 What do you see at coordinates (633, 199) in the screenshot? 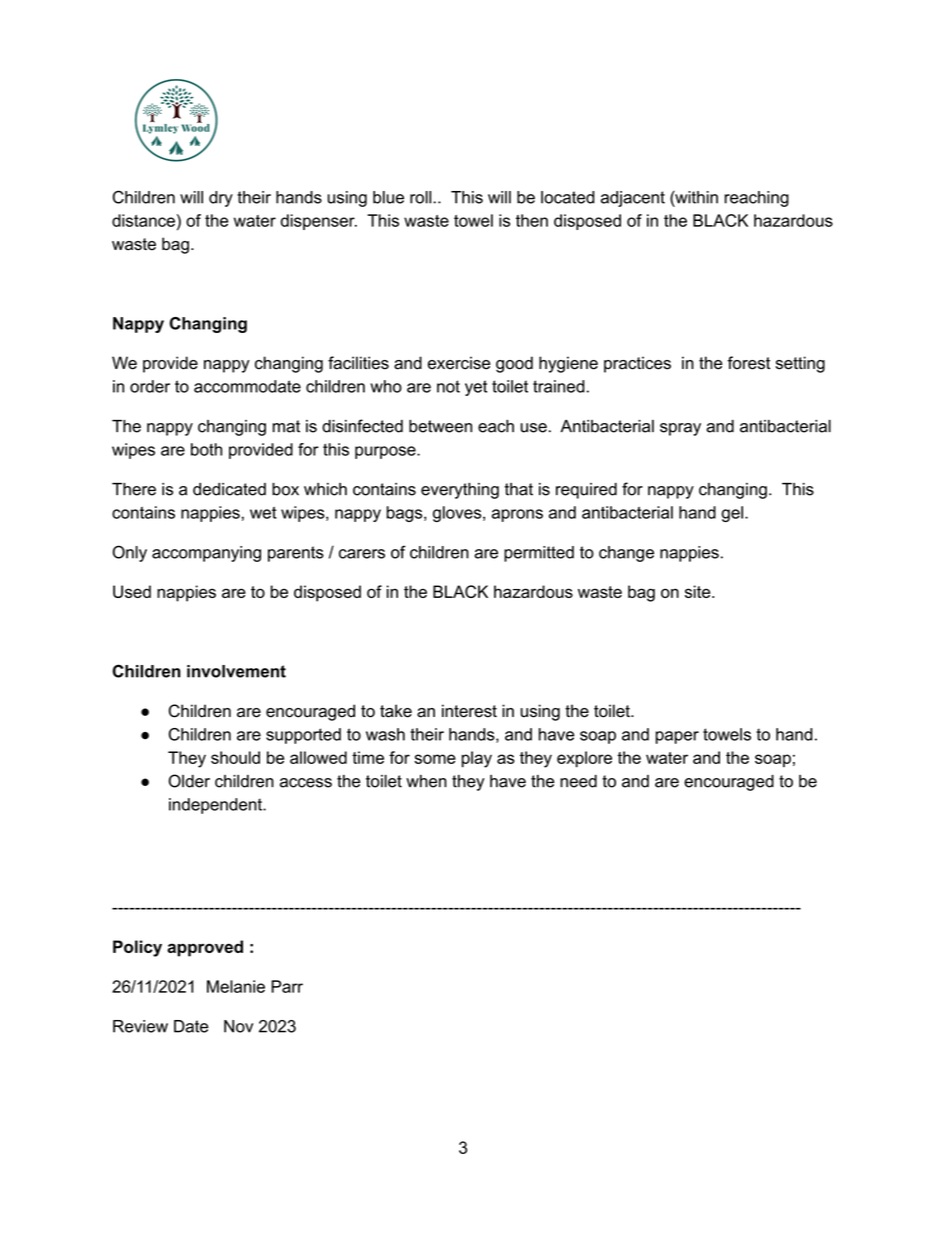
I see `adjacent` at bounding box center [633, 199].
